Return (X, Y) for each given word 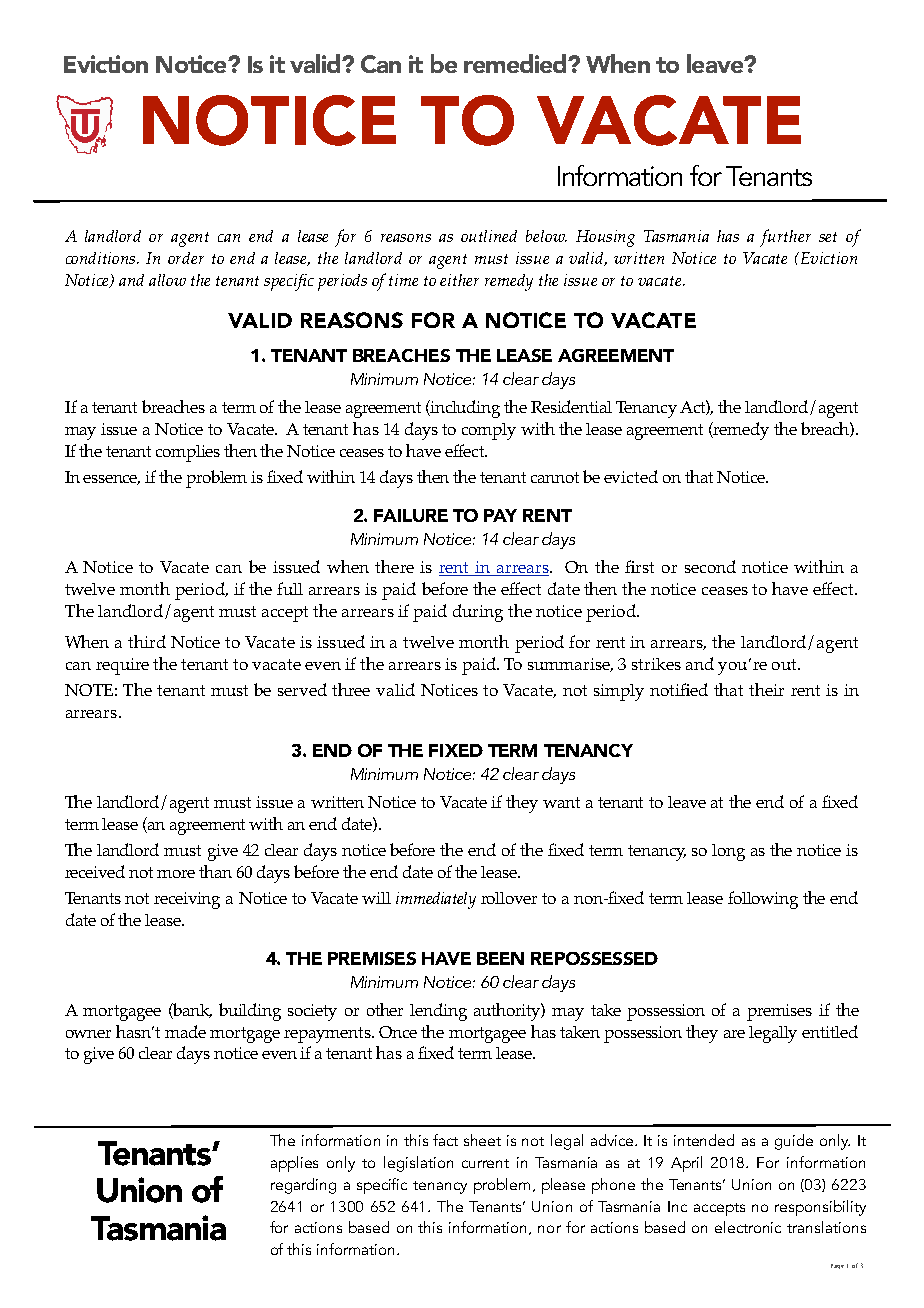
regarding (303, 1186)
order (186, 258)
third (147, 641)
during (478, 613)
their (766, 689)
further (785, 238)
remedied (516, 63)
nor (549, 1229)
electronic (748, 1227)
